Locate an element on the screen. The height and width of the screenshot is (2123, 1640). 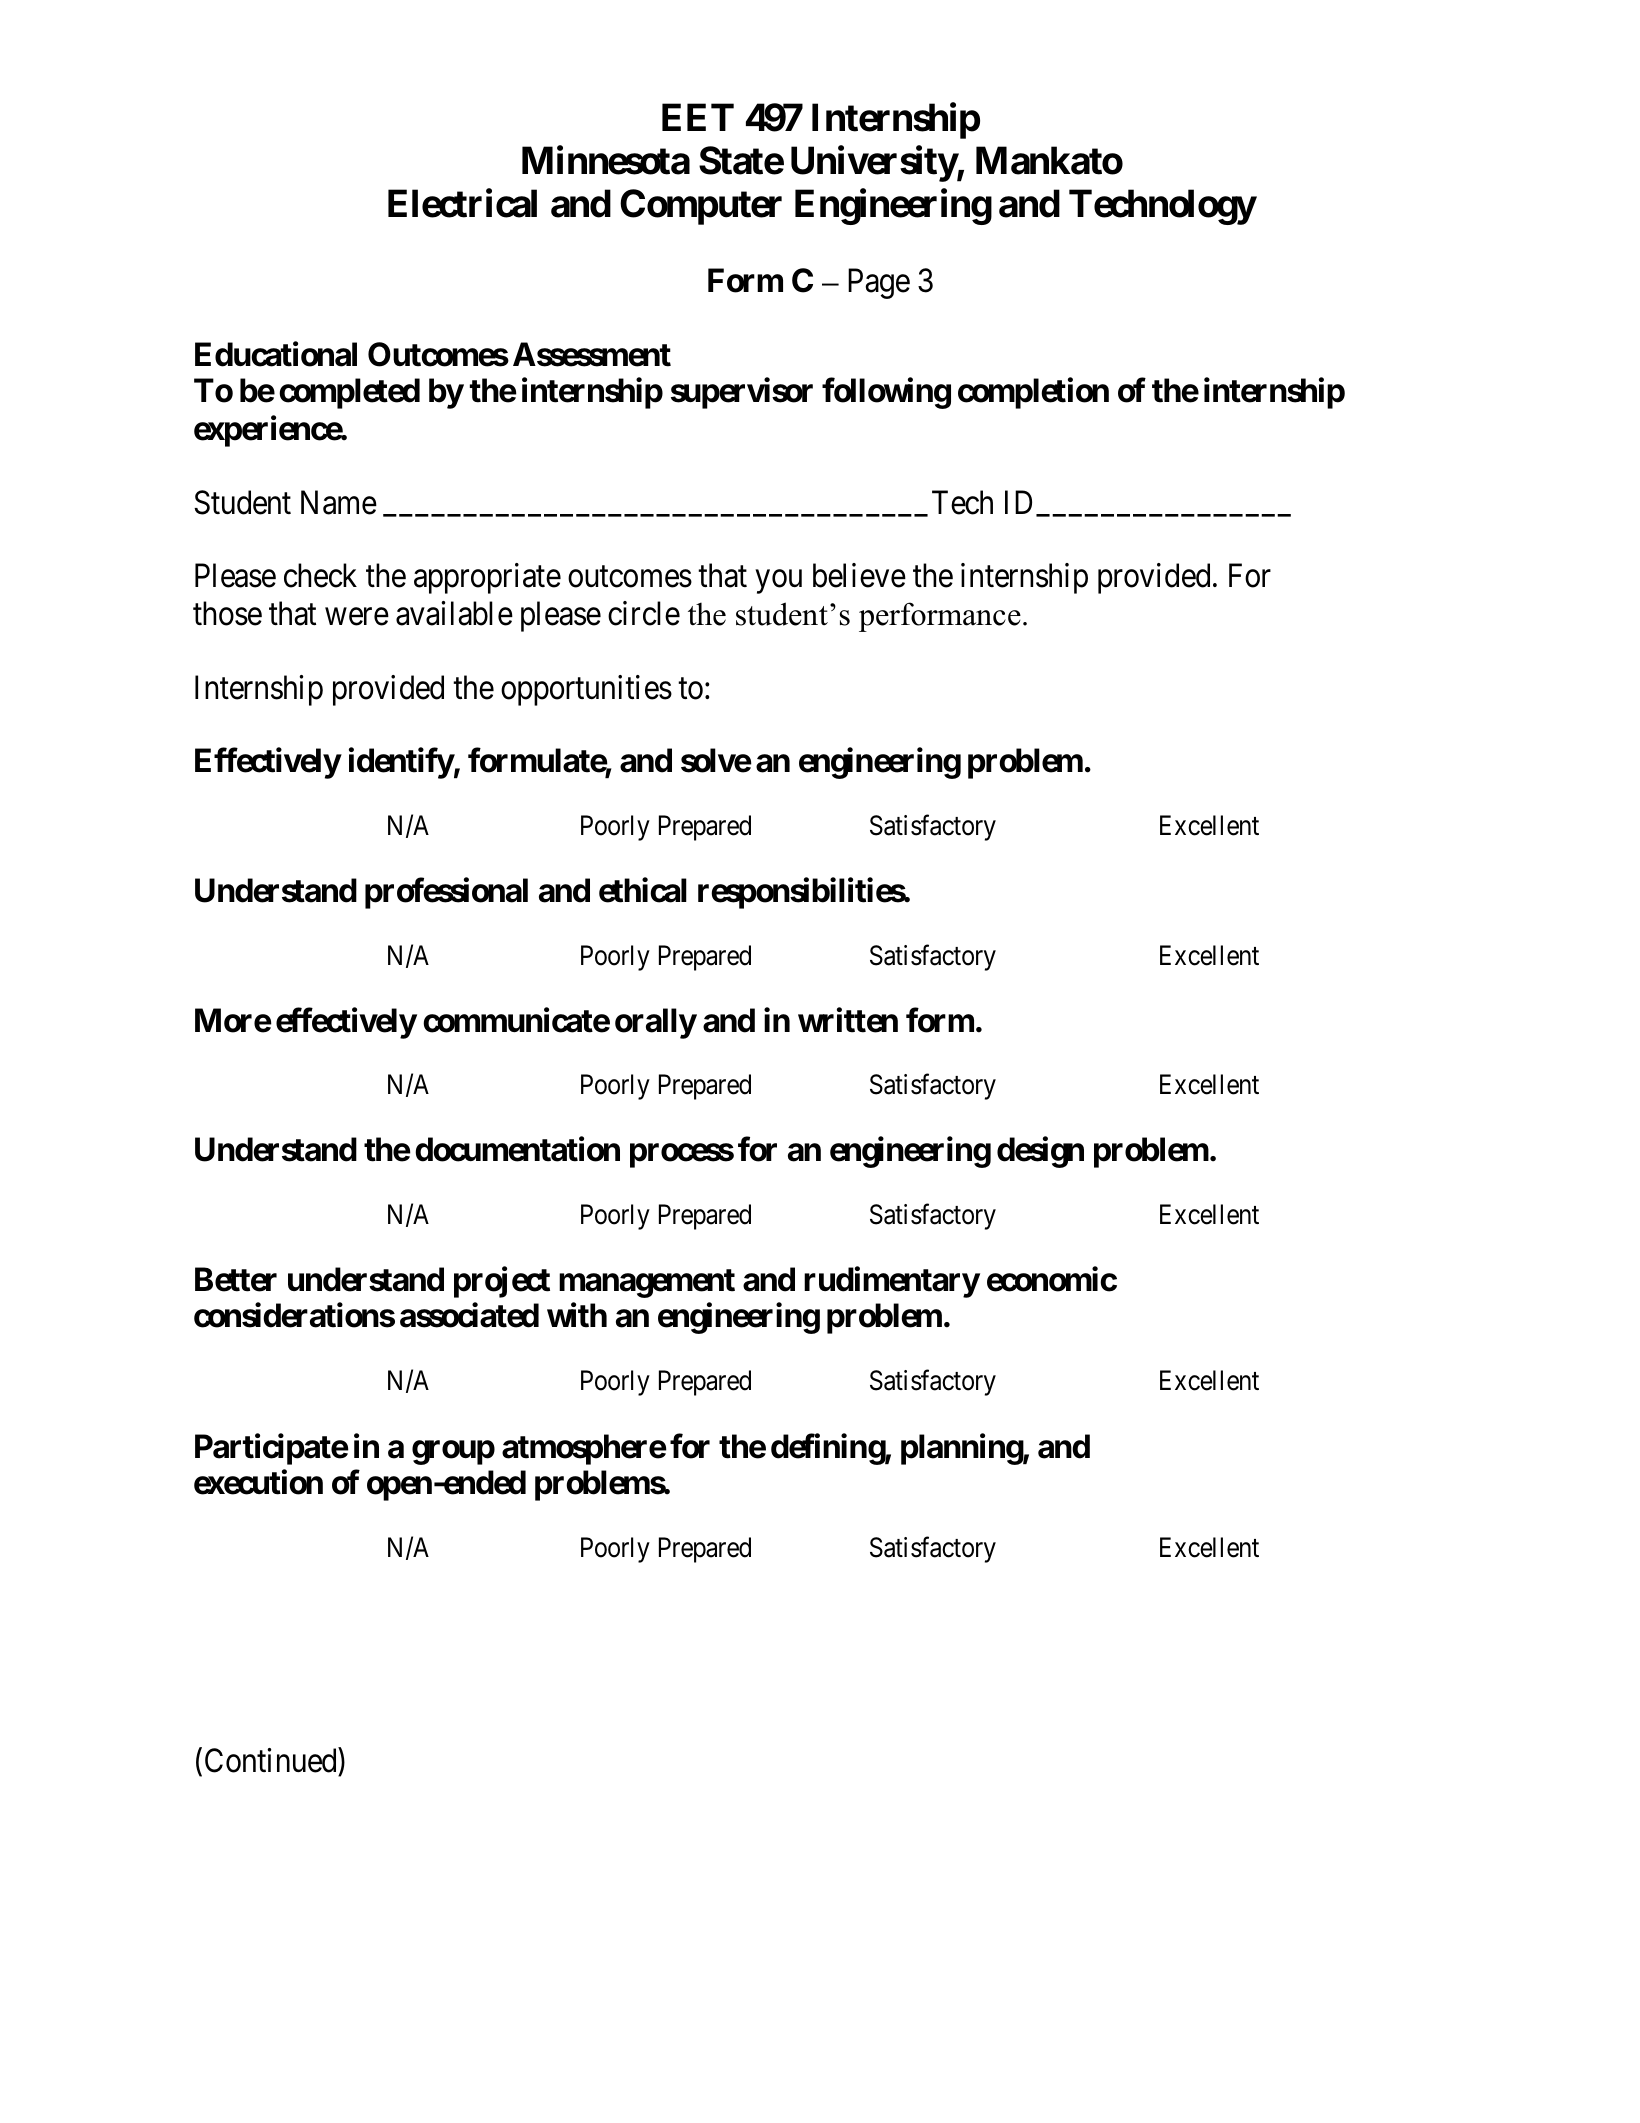
design is located at coordinates (1040, 1152).
